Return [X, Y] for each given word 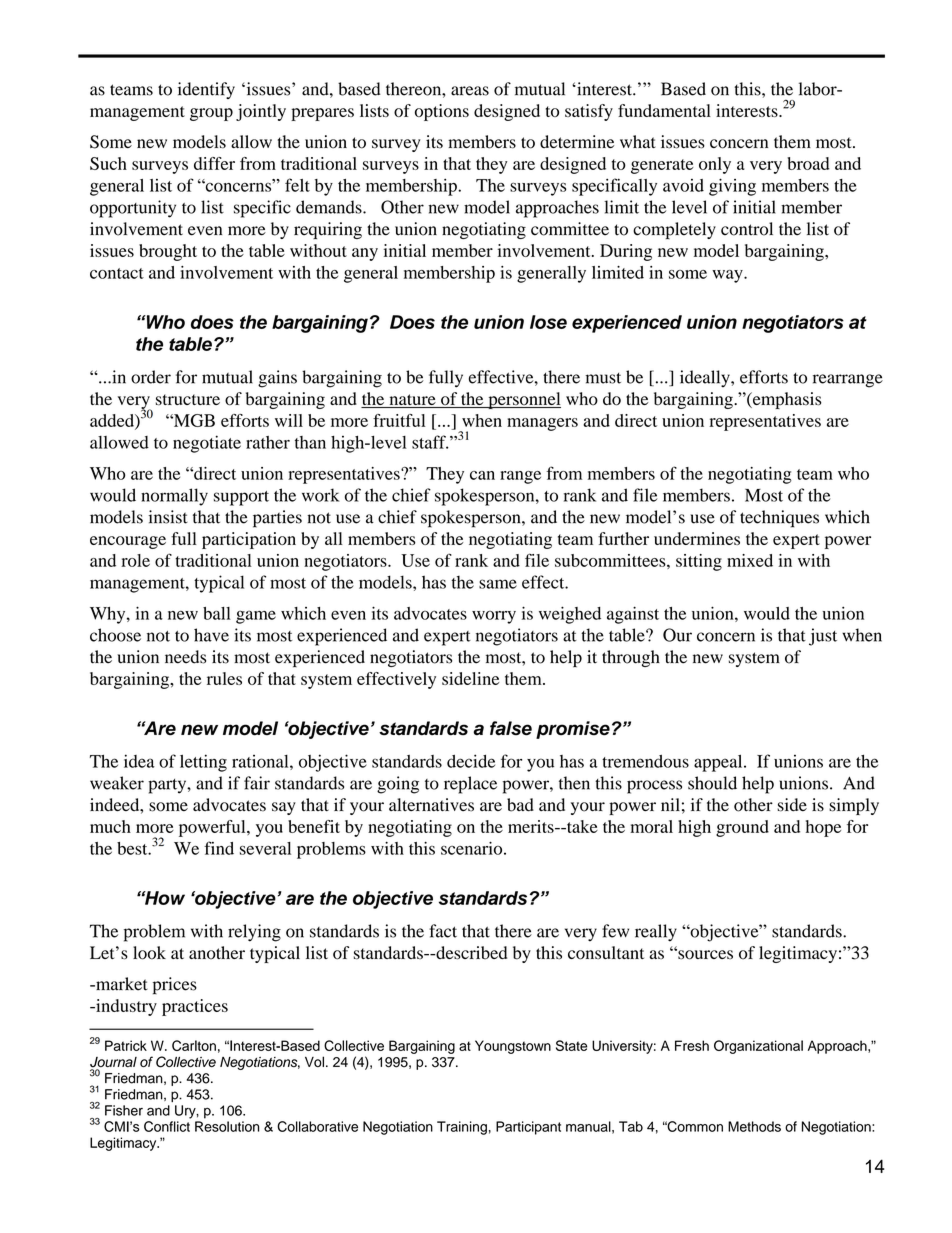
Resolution [227, 1126]
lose [548, 322]
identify [206, 90]
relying [254, 933]
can [482, 475]
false [511, 728]
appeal [719, 763]
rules [224, 678]
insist [168, 517]
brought [168, 252]
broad [808, 163]
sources [704, 954]
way [728, 276]
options [442, 112]
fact [443, 931]
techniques [779, 519]
